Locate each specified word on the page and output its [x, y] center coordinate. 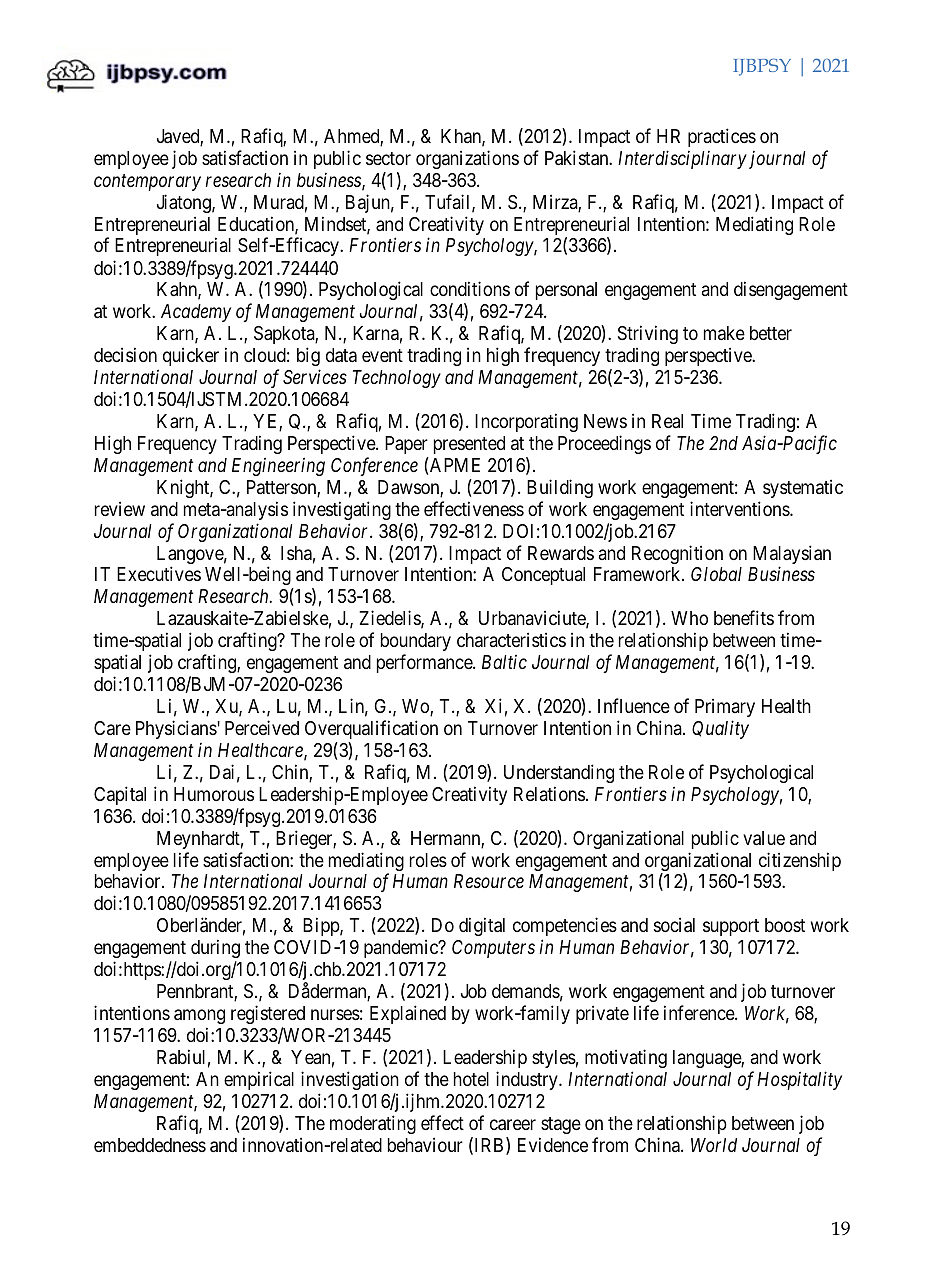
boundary [416, 642]
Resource [489, 881]
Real [667, 421]
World [714, 1145]
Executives [159, 573]
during [215, 948]
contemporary [147, 182]
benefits [744, 617]
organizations [467, 159]
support [731, 927]
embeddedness [150, 1145]
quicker [191, 357]
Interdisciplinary [682, 159]
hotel [471, 1079]
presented [469, 445]
